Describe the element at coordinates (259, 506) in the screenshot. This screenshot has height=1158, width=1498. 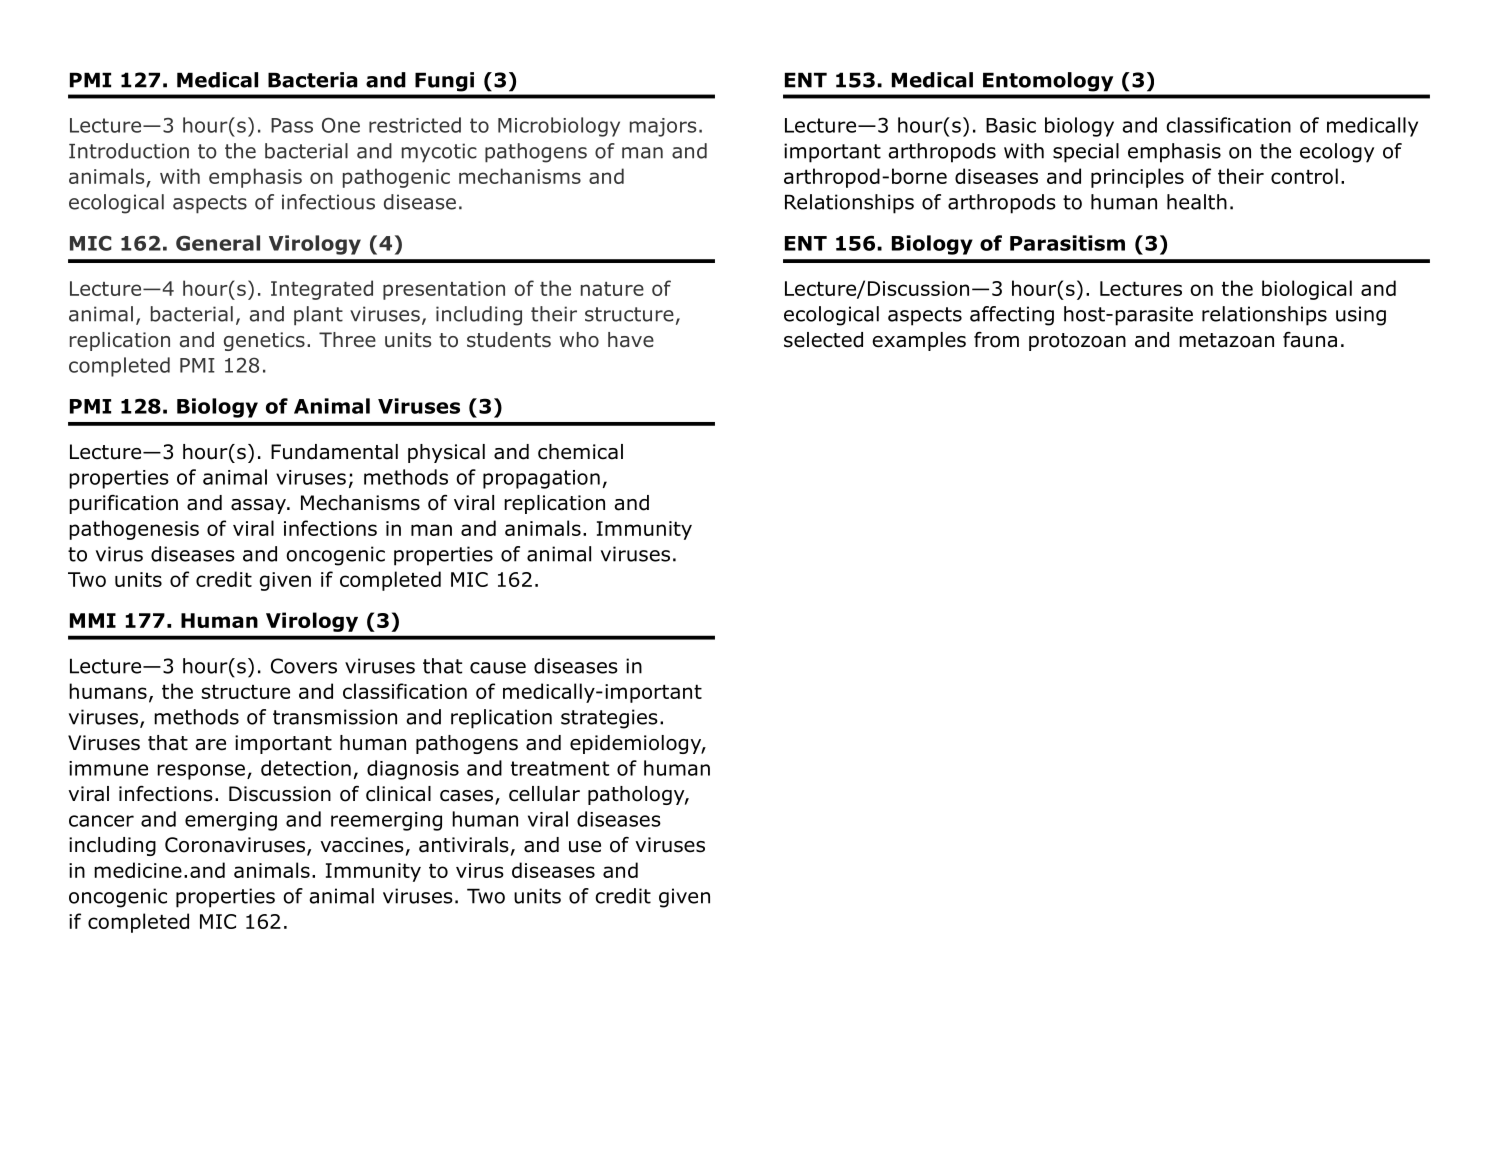
I see `assay` at that location.
